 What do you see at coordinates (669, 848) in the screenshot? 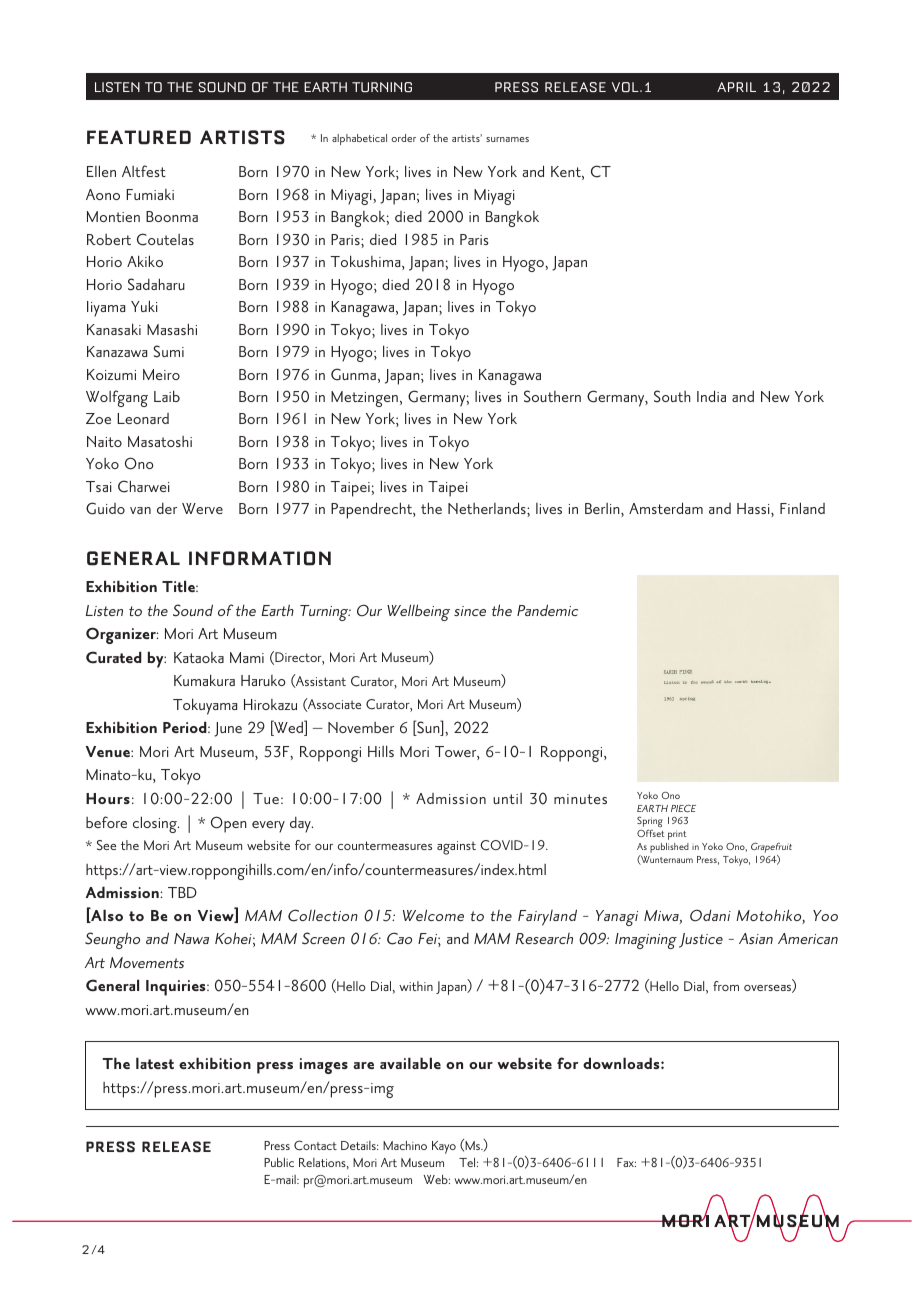
I see `published` at bounding box center [669, 848].
